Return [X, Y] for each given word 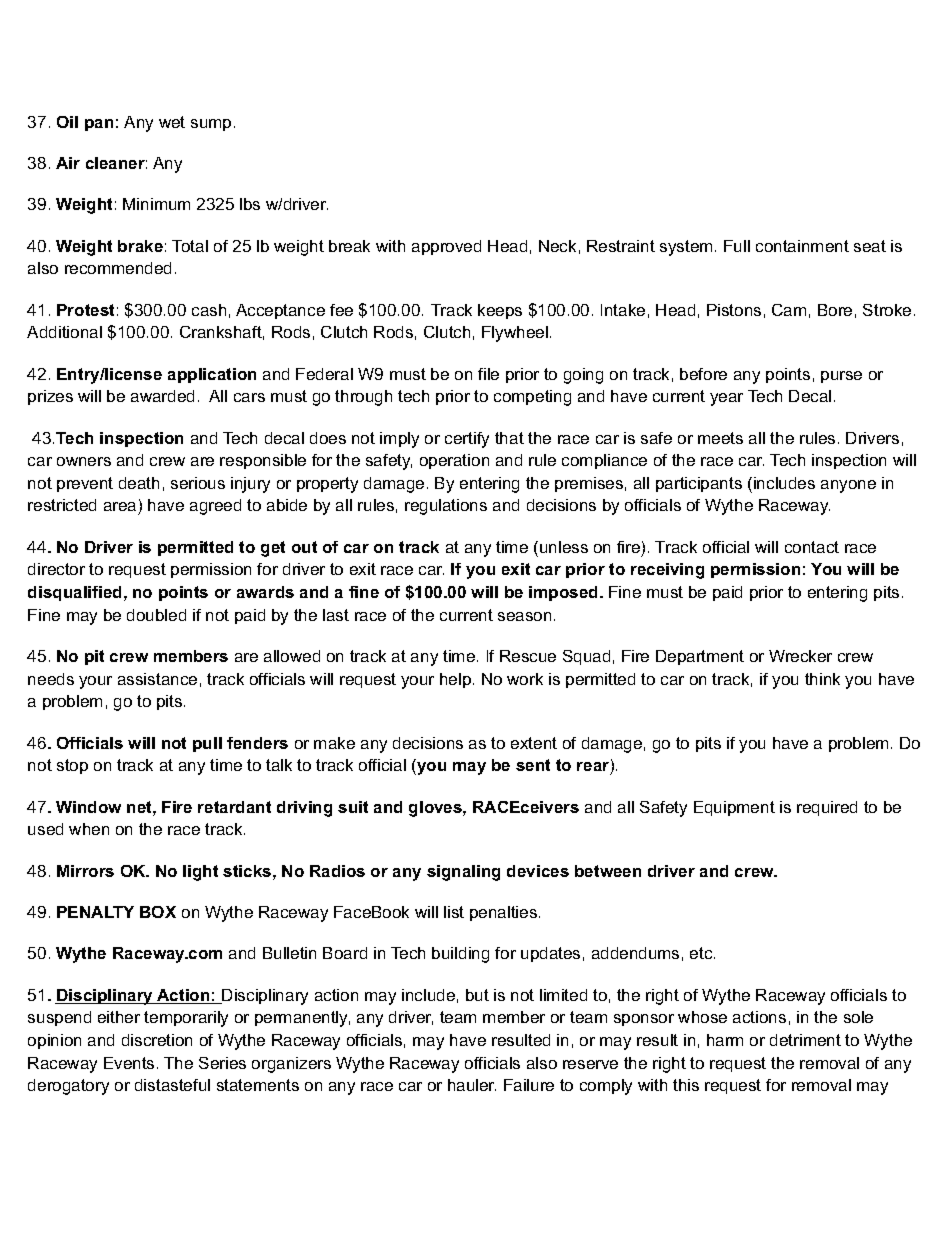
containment [802, 246]
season [524, 616]
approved [446, 247]
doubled [156, 615]
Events [129, 1063]
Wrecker [800, 656]
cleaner [116, 163]
